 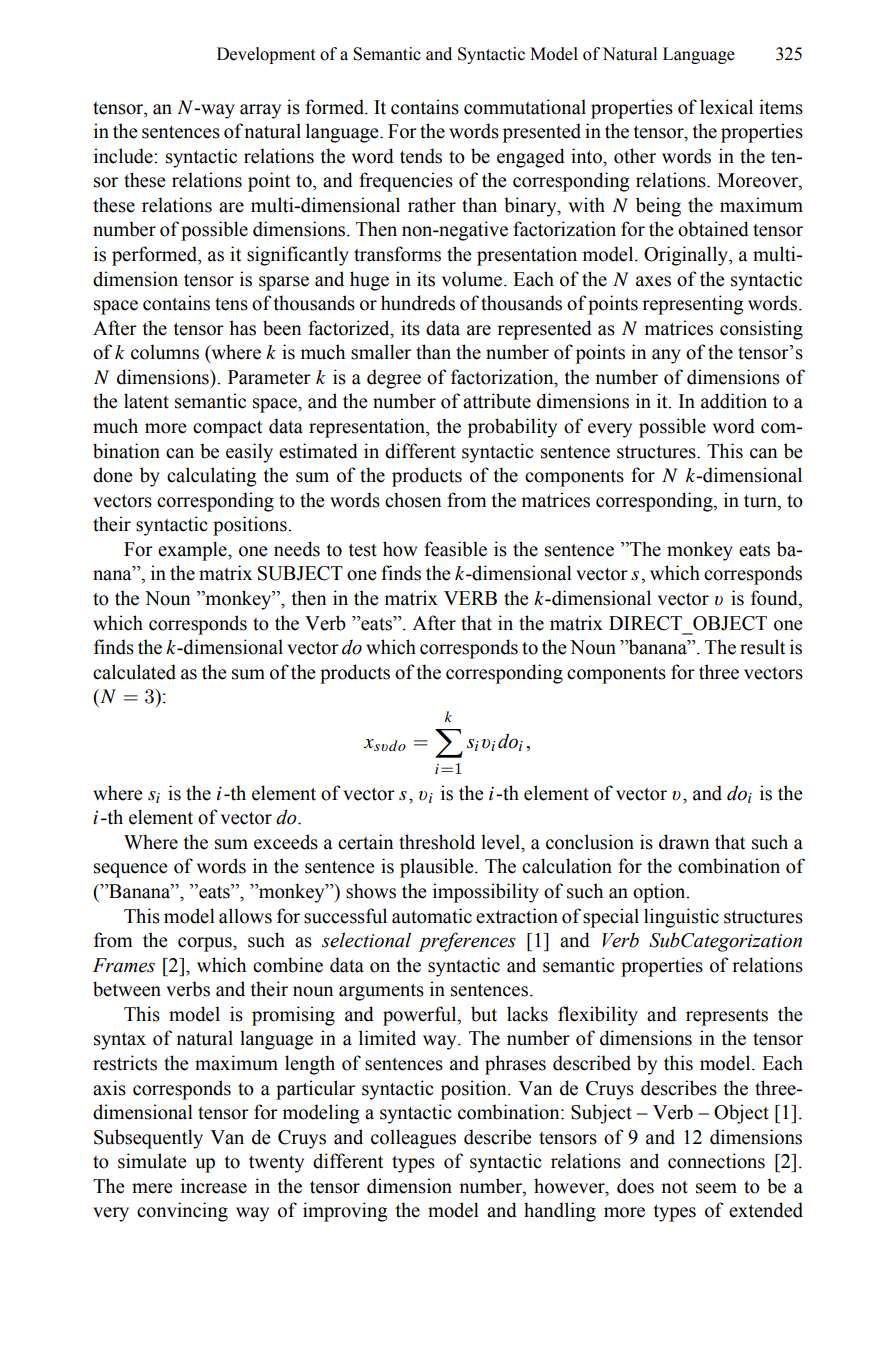 What do you see at coordinates (681, 918) in the image?
I see `linguistic` at bounding box center [681, 918].
